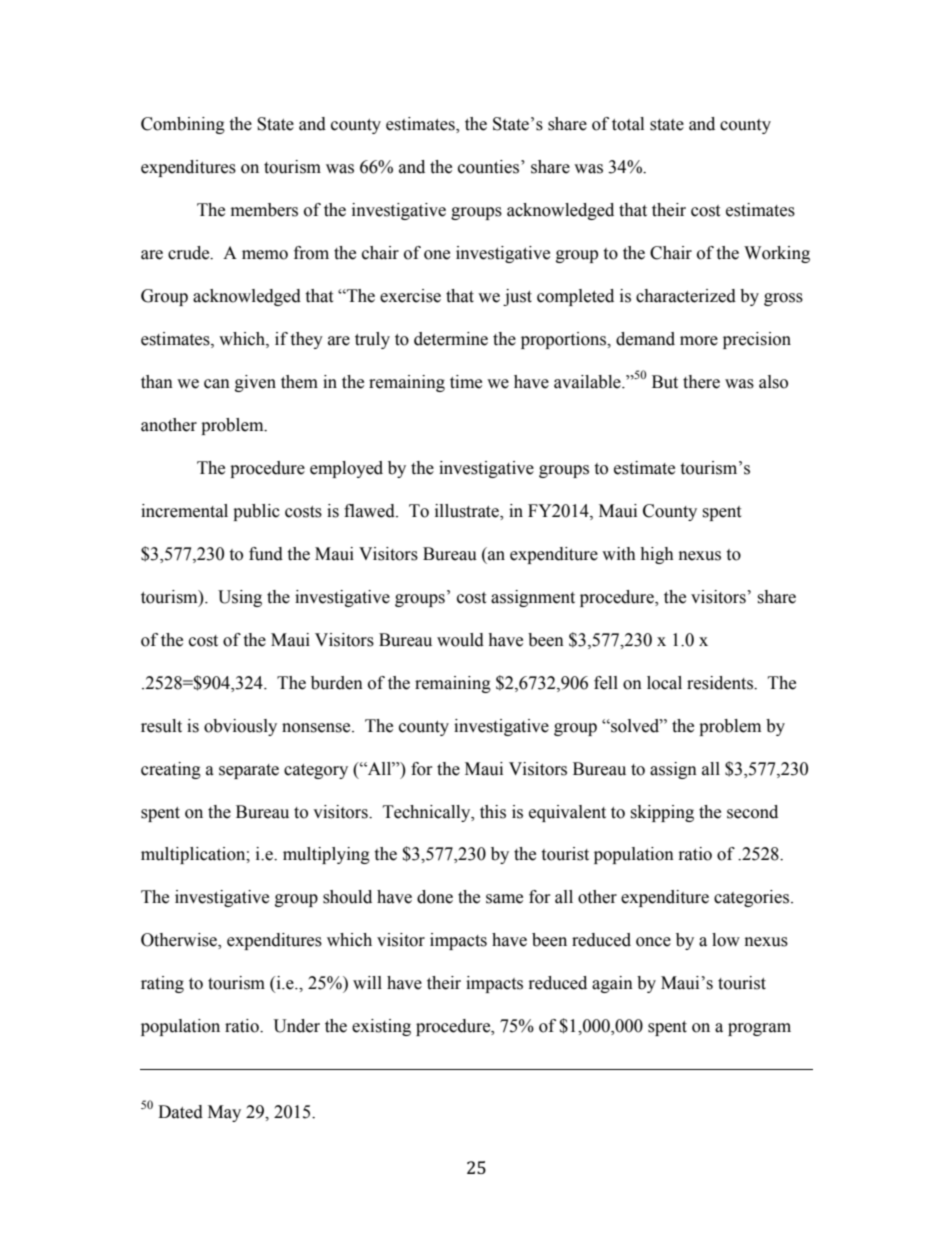 The image size is (952, 1233). I want to click on this, so click(493, 812).
